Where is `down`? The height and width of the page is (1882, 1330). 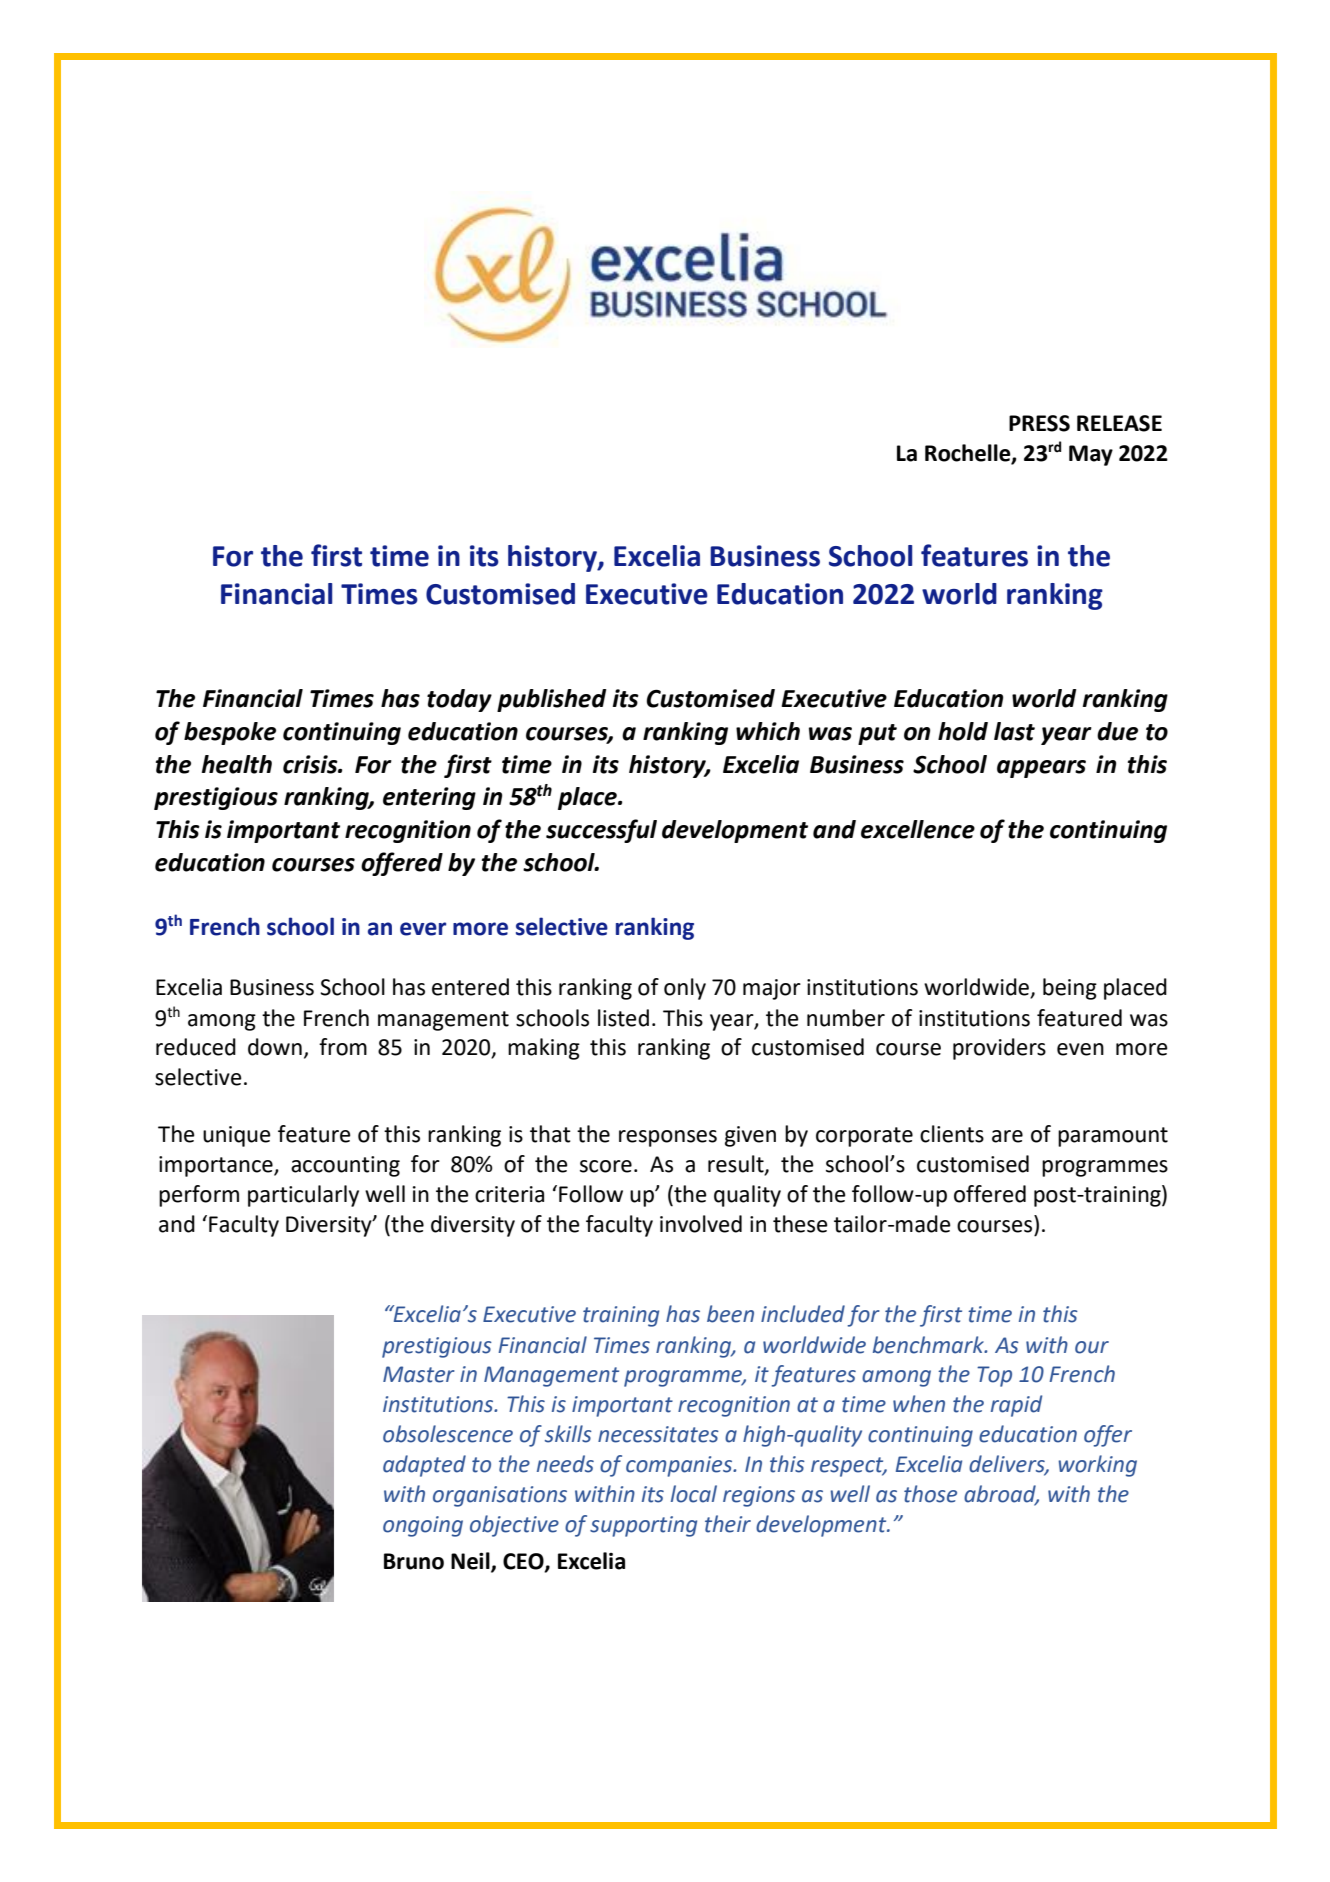
down is located at coordinates (275, 1047).
